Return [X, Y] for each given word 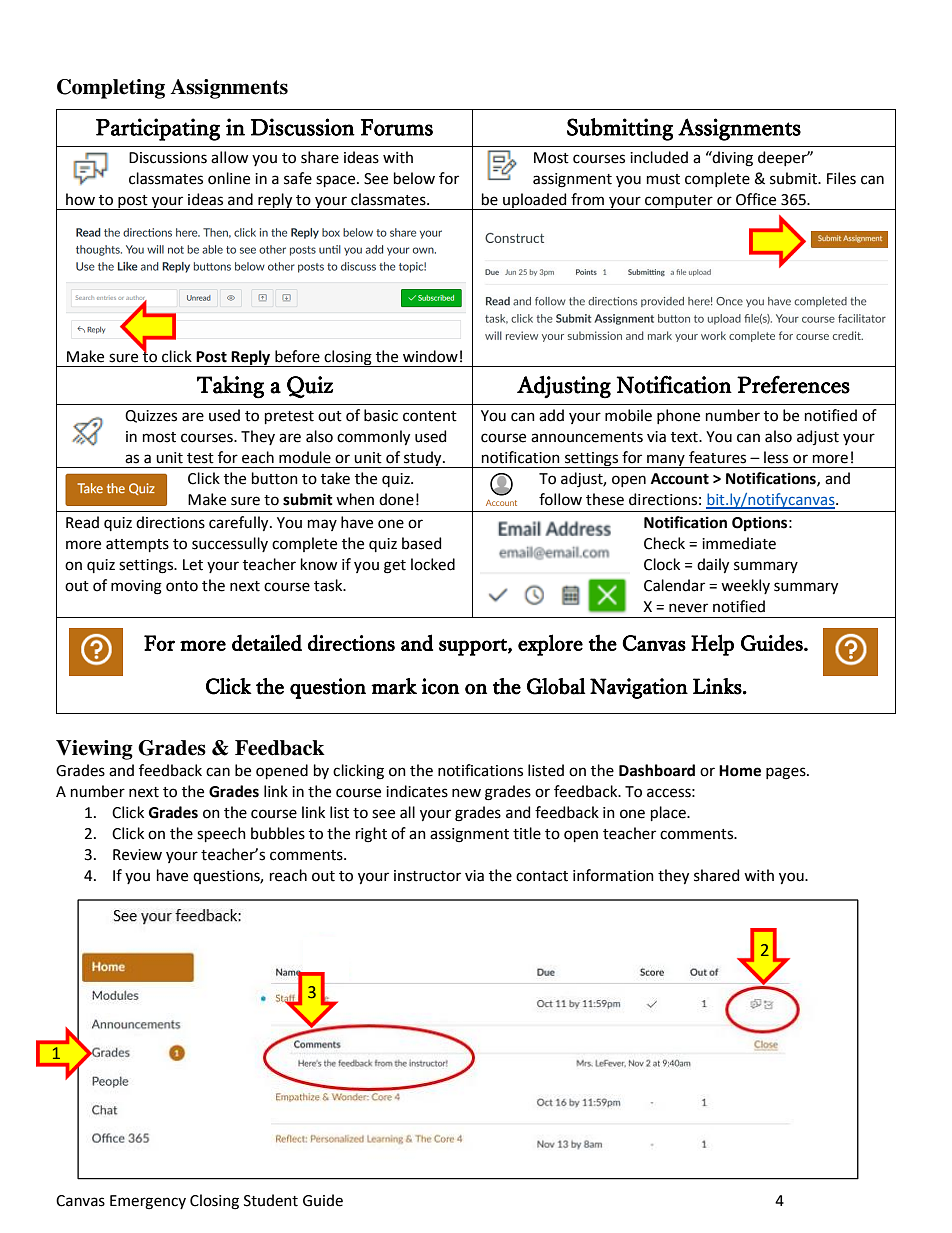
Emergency [148, 1202]
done [396, 499]
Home [740, 771]
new [466, 793]
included [659, 157]
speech [221, 834]
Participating [158, 129]
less [776, 457]
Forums [397, 127]
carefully [240, 523]
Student [271, 1200]
